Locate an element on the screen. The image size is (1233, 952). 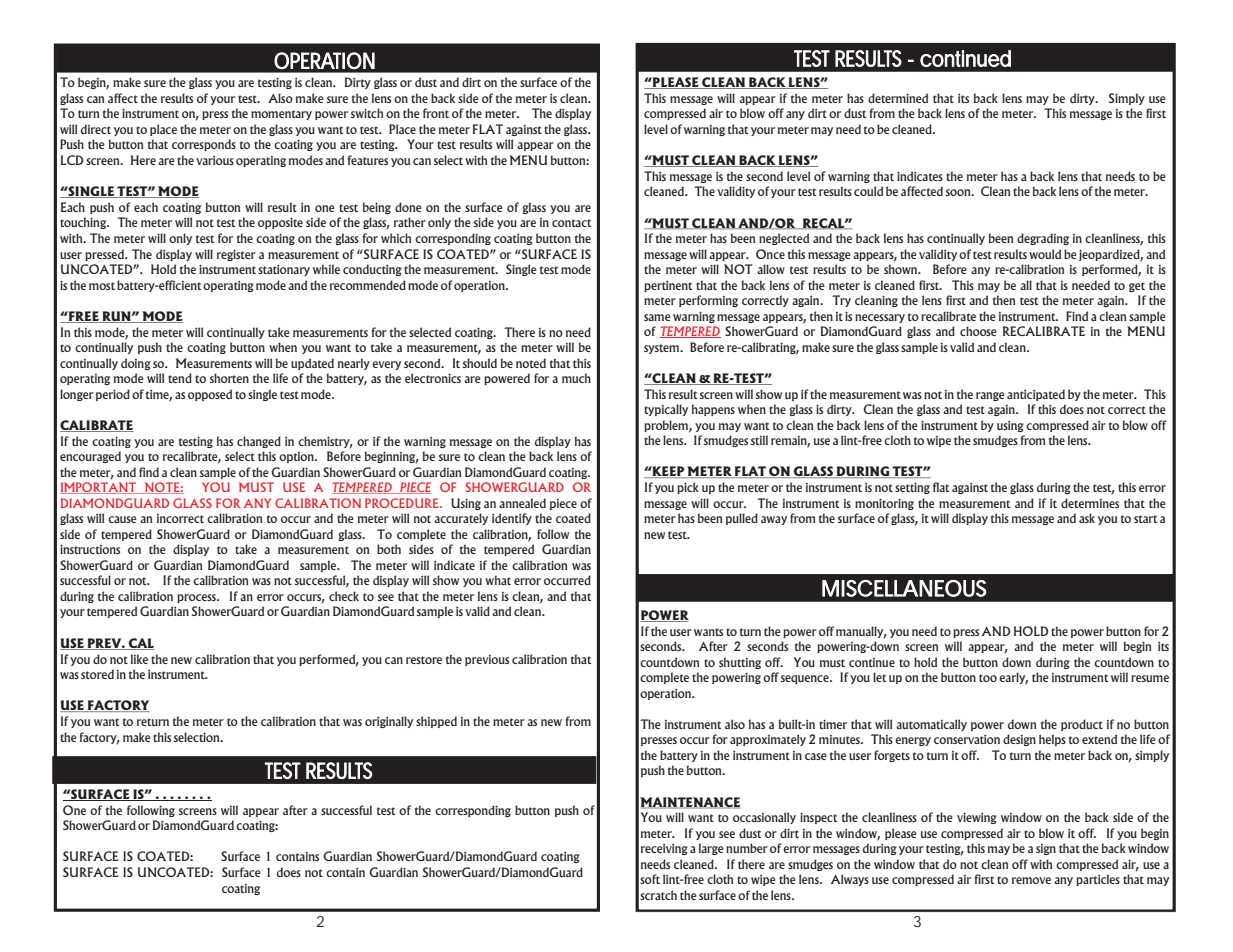
remove is located at coordinates (1031, 880).
